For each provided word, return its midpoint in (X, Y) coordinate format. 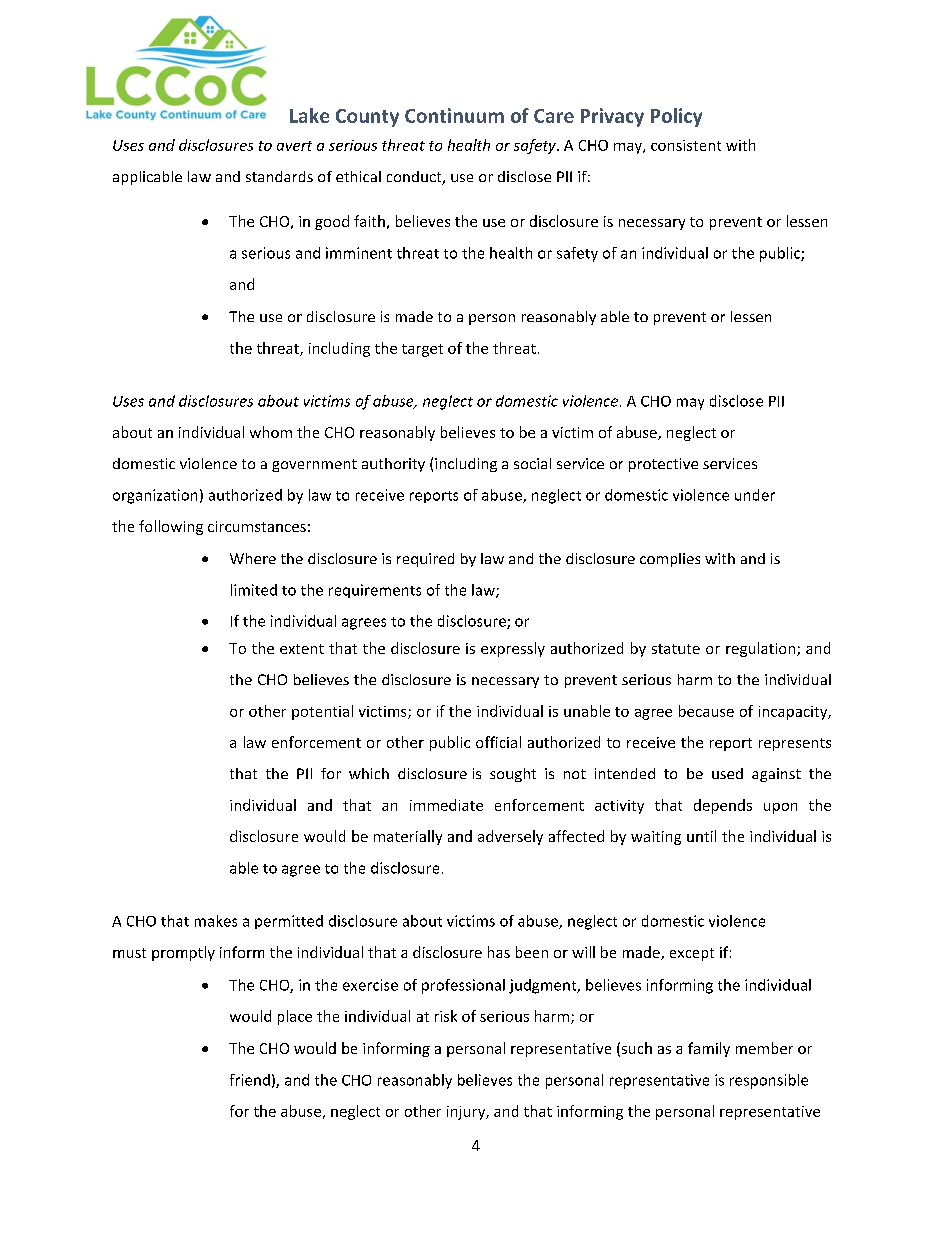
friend (250, 1080)
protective (663, 465)
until (701, 836)
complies (670, 560)
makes (216, 921)
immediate (446, 805)
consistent (686, 145)
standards (279, 176)
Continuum (454, 115)
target (422, 350)
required (425, 560)
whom (271, 432)
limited (254, 590)
